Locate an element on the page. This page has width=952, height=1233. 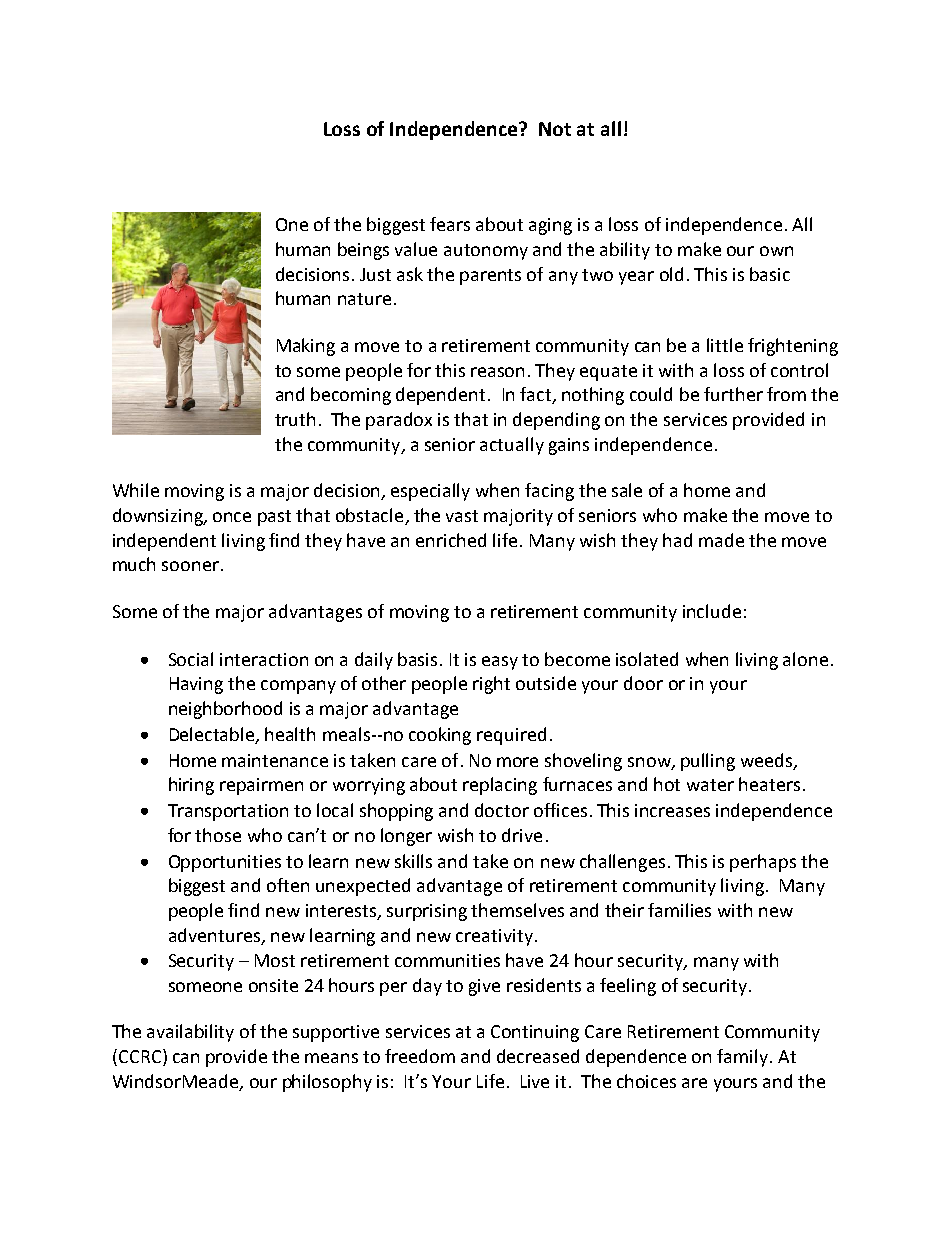
beings is located at coordinates (363, 251).
